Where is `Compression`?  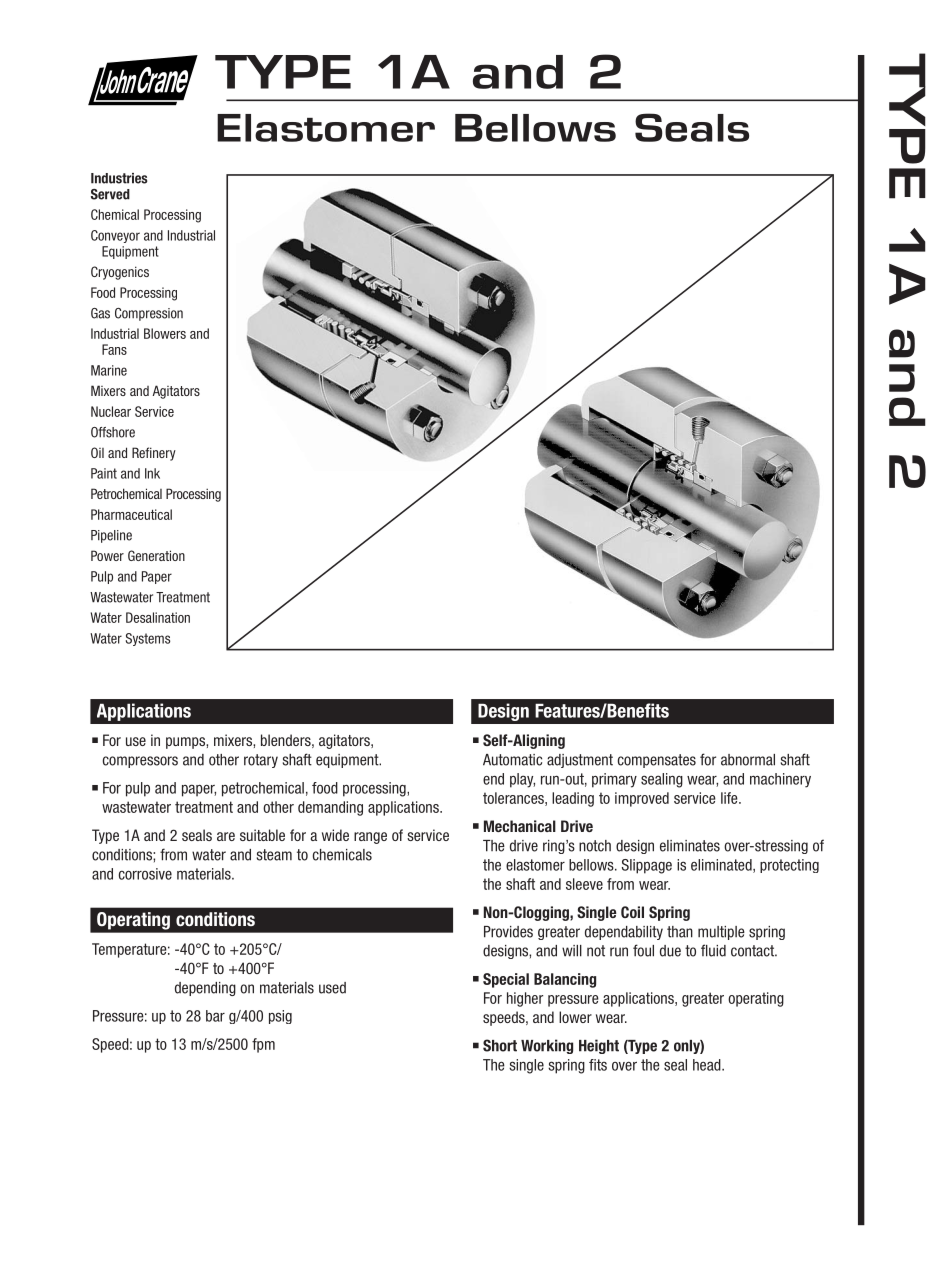
Compression is located at coordinates (149, 314).
